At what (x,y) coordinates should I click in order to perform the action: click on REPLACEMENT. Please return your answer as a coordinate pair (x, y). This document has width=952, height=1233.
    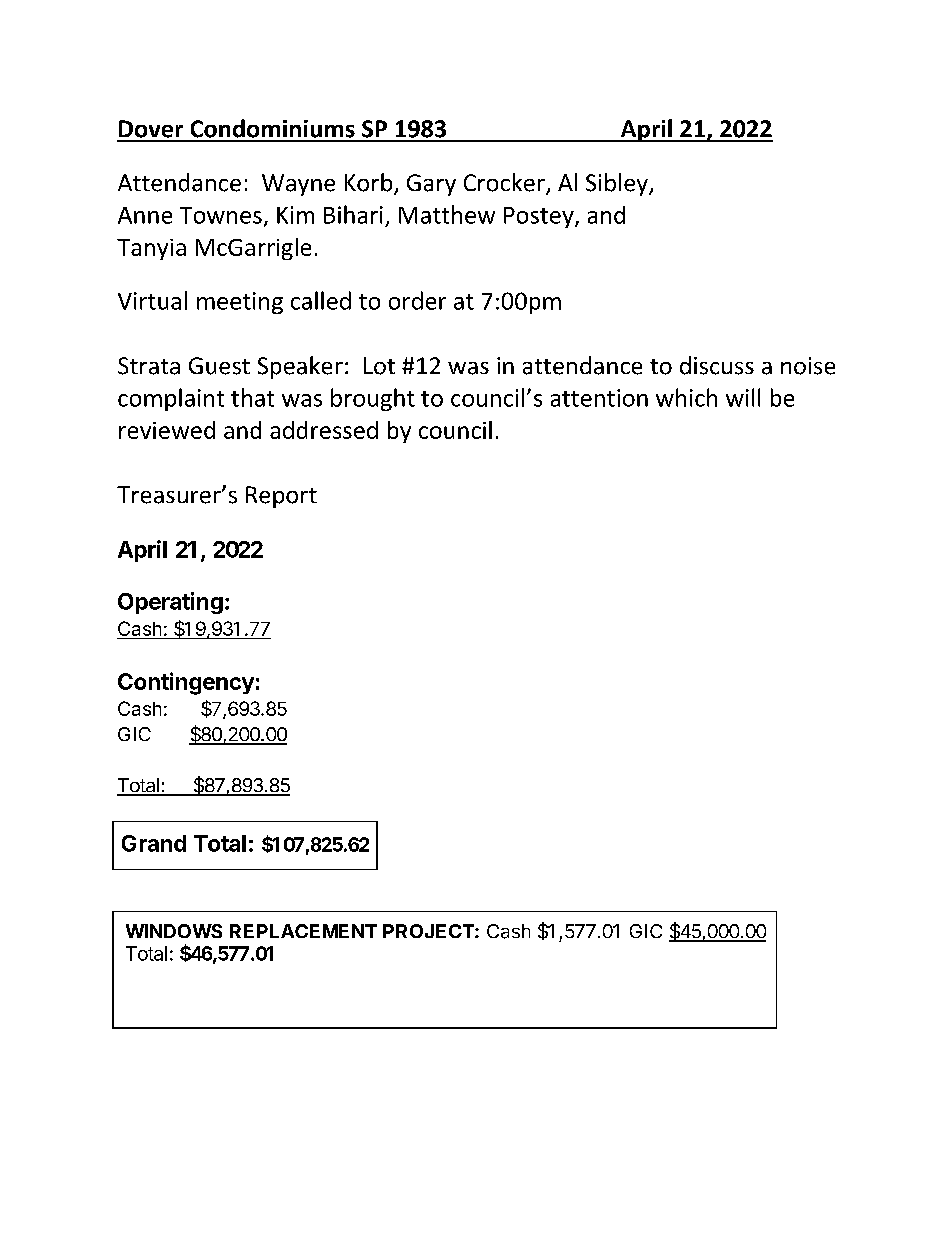
    Looking at the image, I should click on (303, 931).
